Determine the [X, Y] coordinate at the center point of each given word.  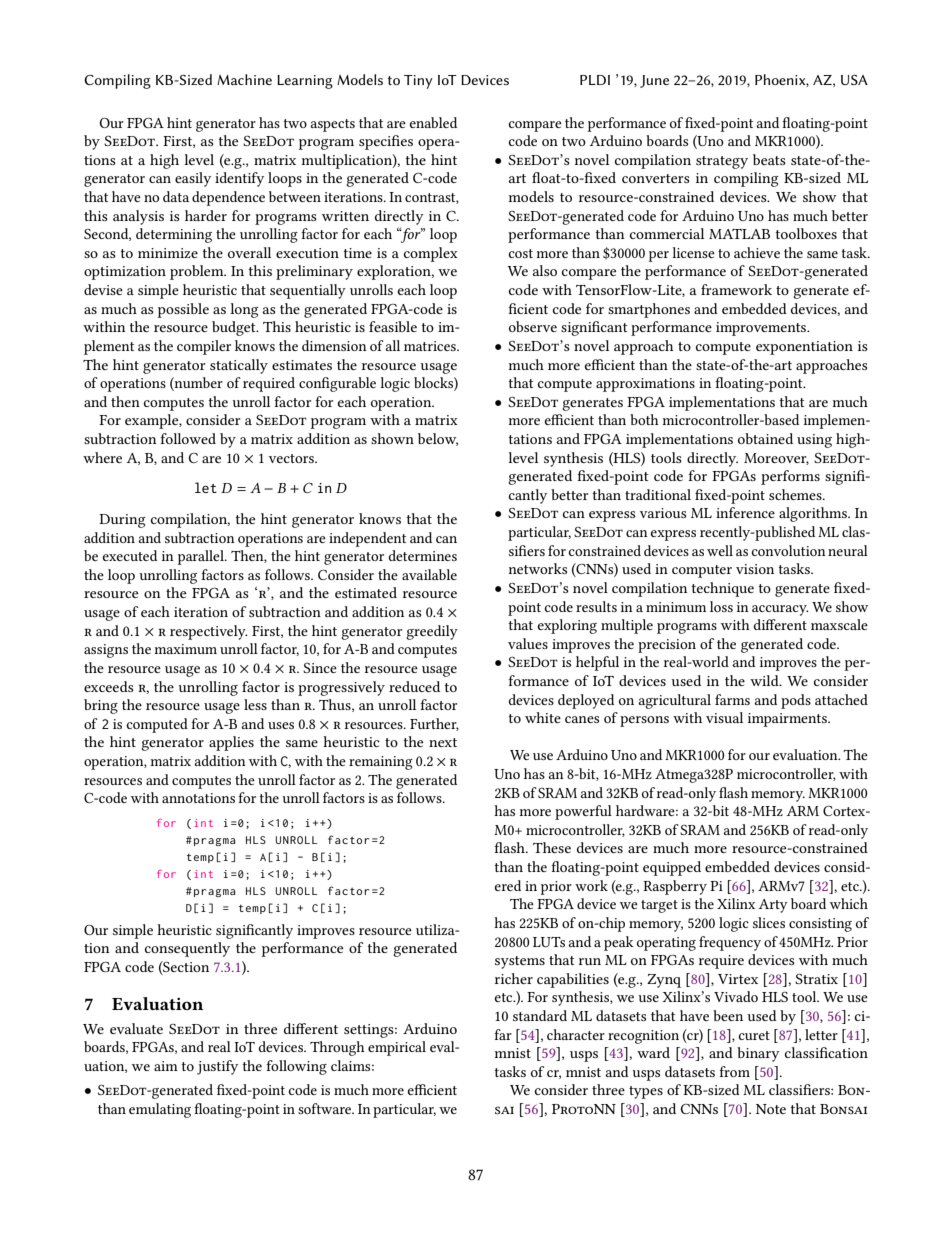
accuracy [780, 610]
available [429, 574]
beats [769, 159]
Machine [244, 79]
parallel [202, 557]
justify [217, 1067]
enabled [433, 122]
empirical [397, 1048]
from [734, 1071]
